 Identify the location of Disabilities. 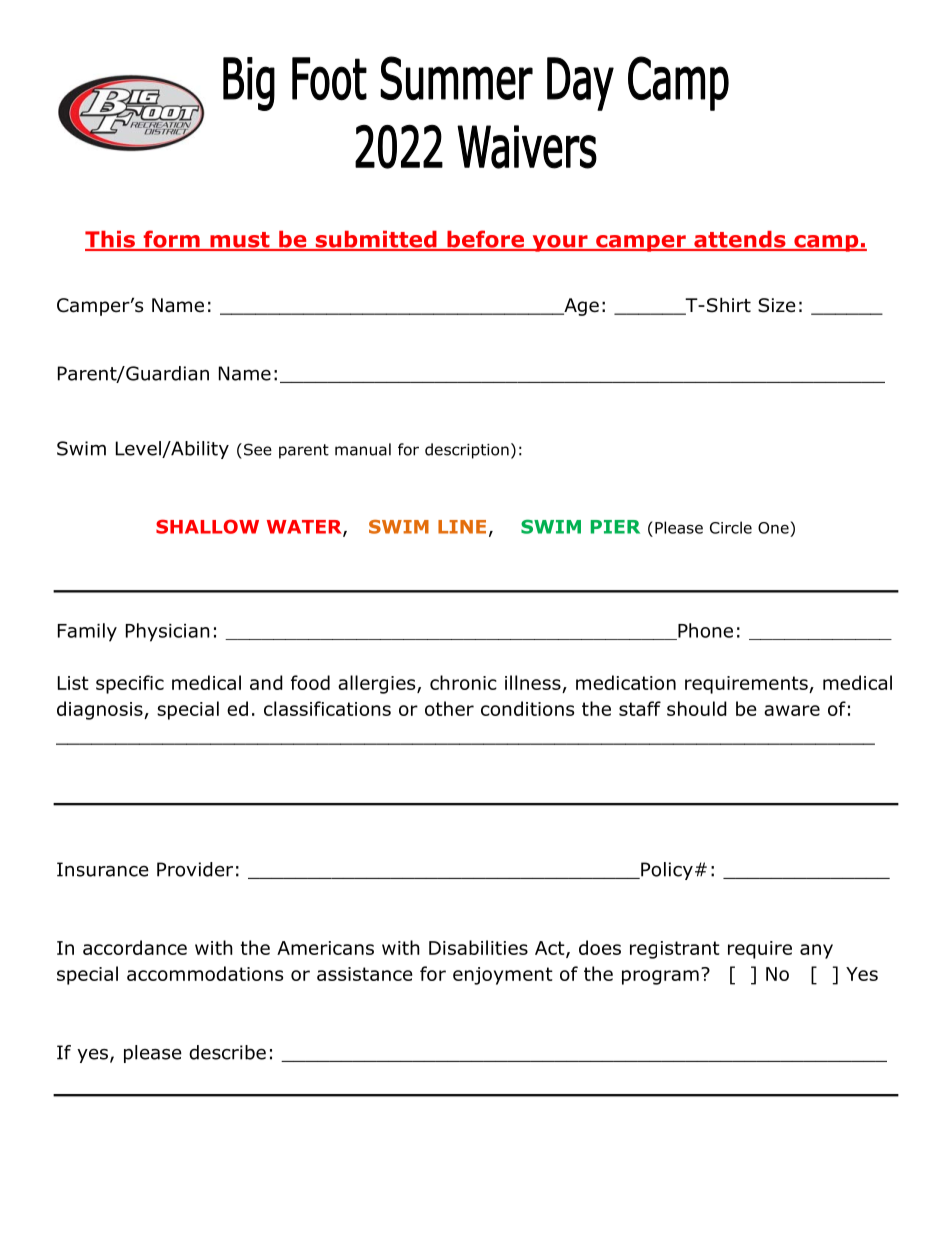
(478, 947).
